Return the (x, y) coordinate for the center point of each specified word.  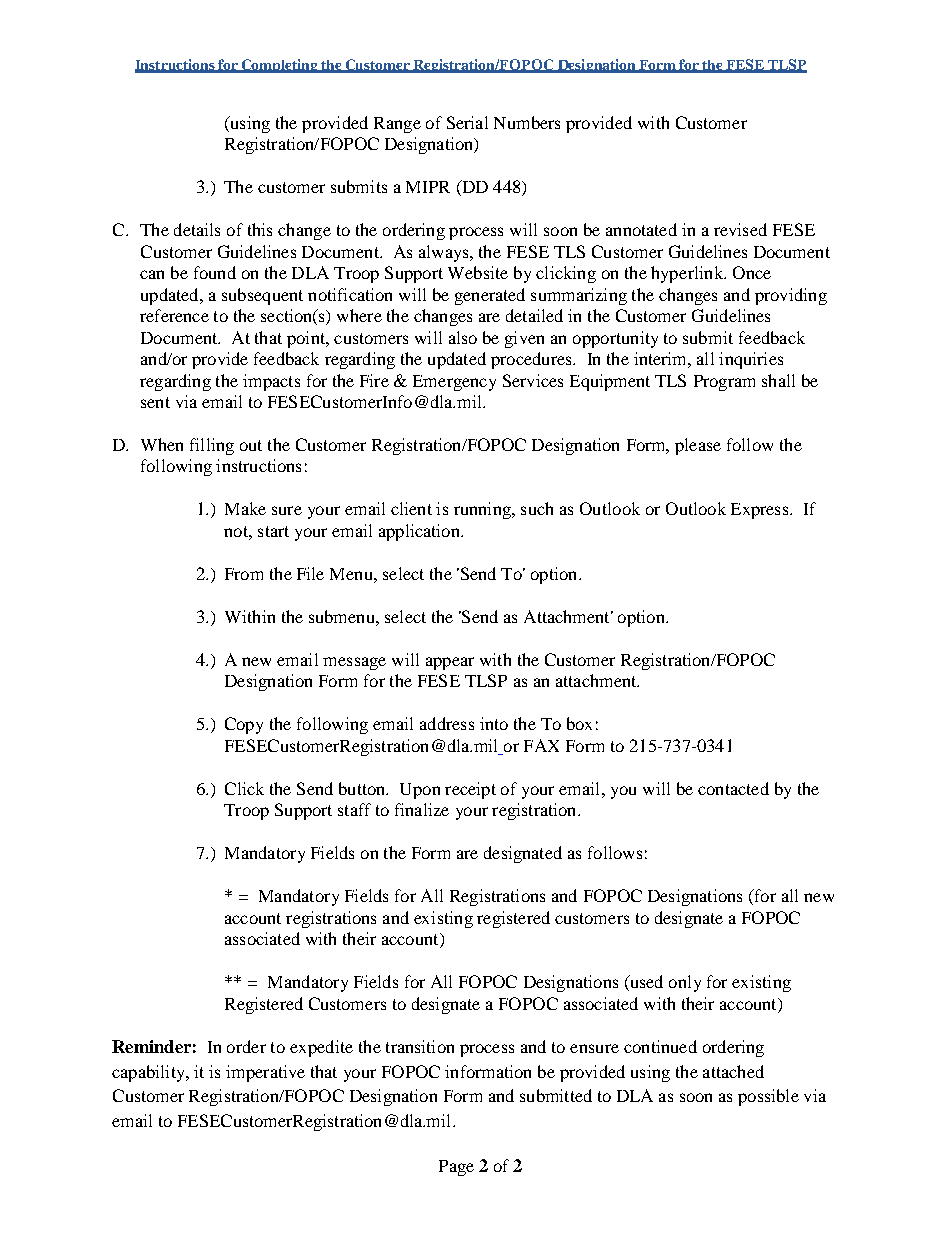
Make (245, 508)
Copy (244, 725)
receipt (470, 790)
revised (740, 229)
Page (456, 1168)
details (197, 229)
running (483, 510)
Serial (467, 122)
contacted (733, 788)
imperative (265, 1073)
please (698, 446)
